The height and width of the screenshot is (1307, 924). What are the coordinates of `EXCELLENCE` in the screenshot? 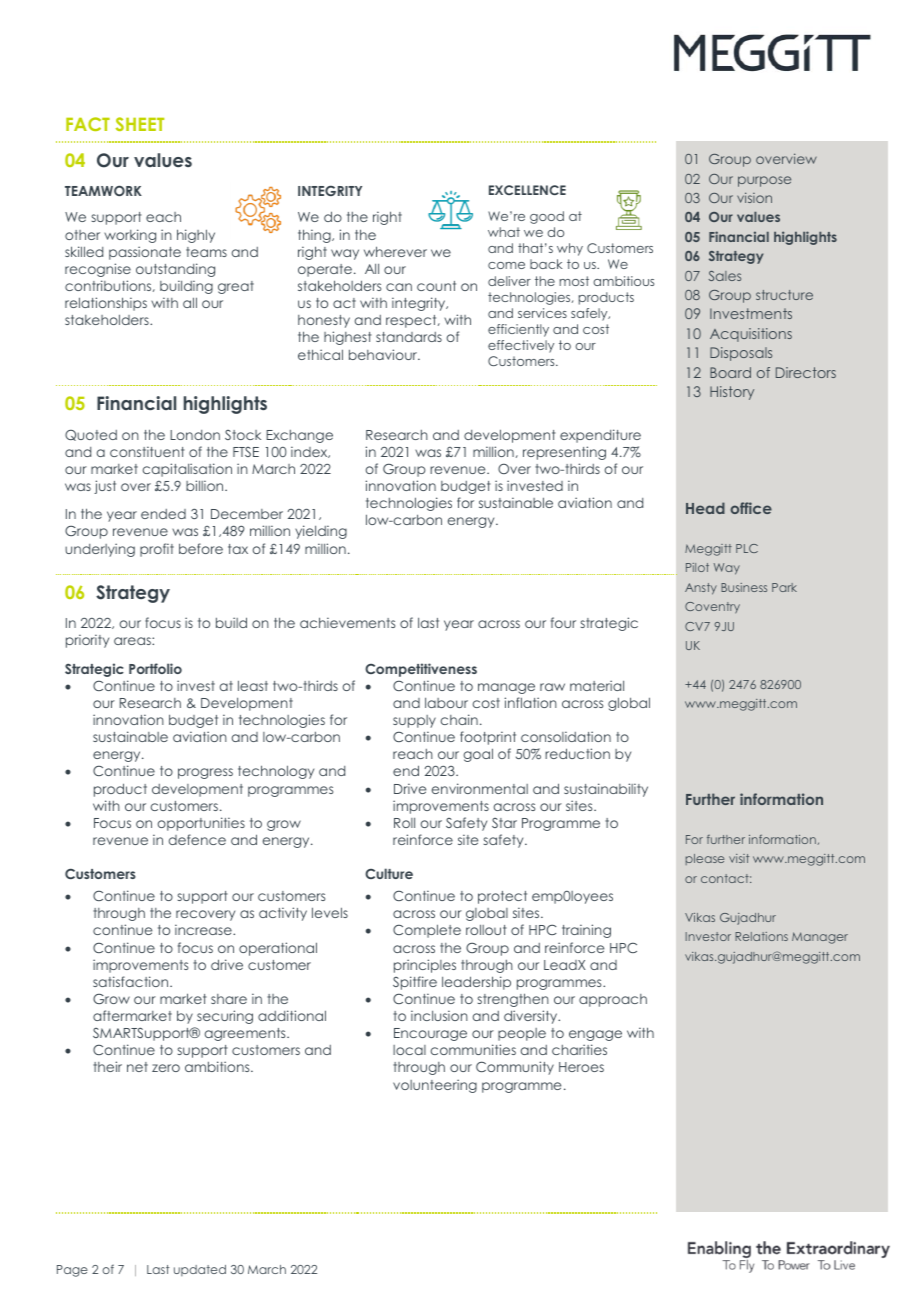 It's located at (527, 190).
